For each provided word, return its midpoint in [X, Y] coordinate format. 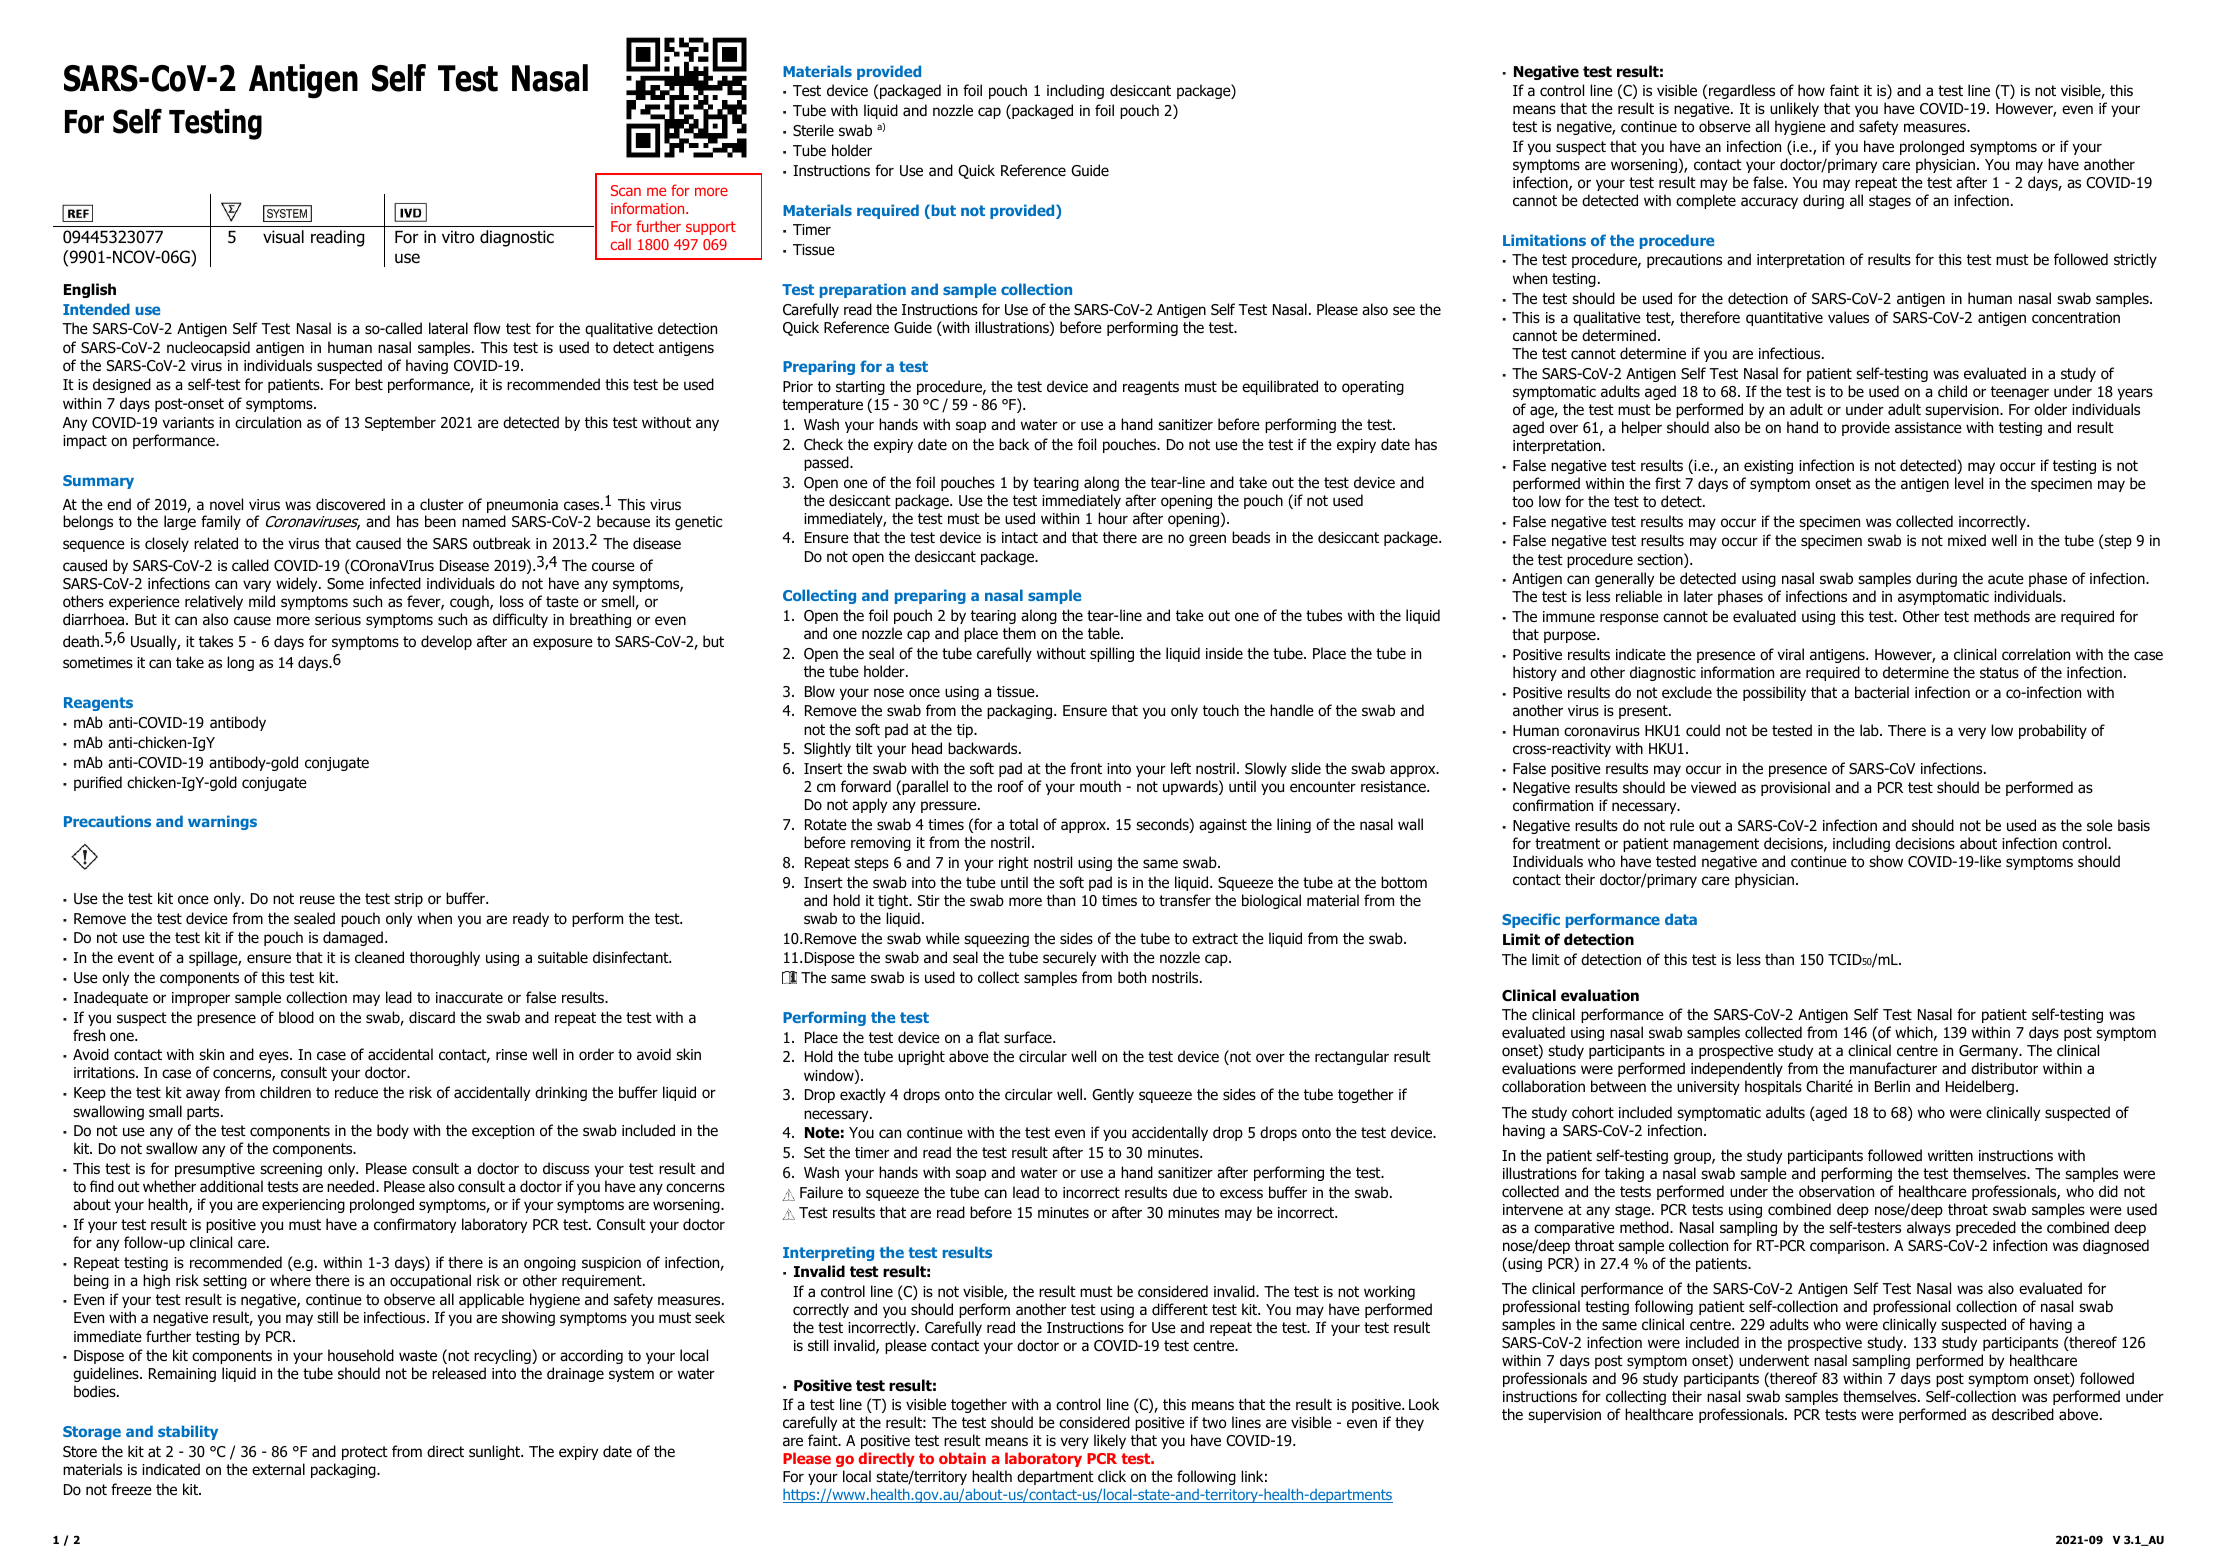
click [1112, 1476]
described [2023, 1414]
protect [365, 1453]
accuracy [1769, 203]
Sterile [813, 130]
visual [283, 237]
